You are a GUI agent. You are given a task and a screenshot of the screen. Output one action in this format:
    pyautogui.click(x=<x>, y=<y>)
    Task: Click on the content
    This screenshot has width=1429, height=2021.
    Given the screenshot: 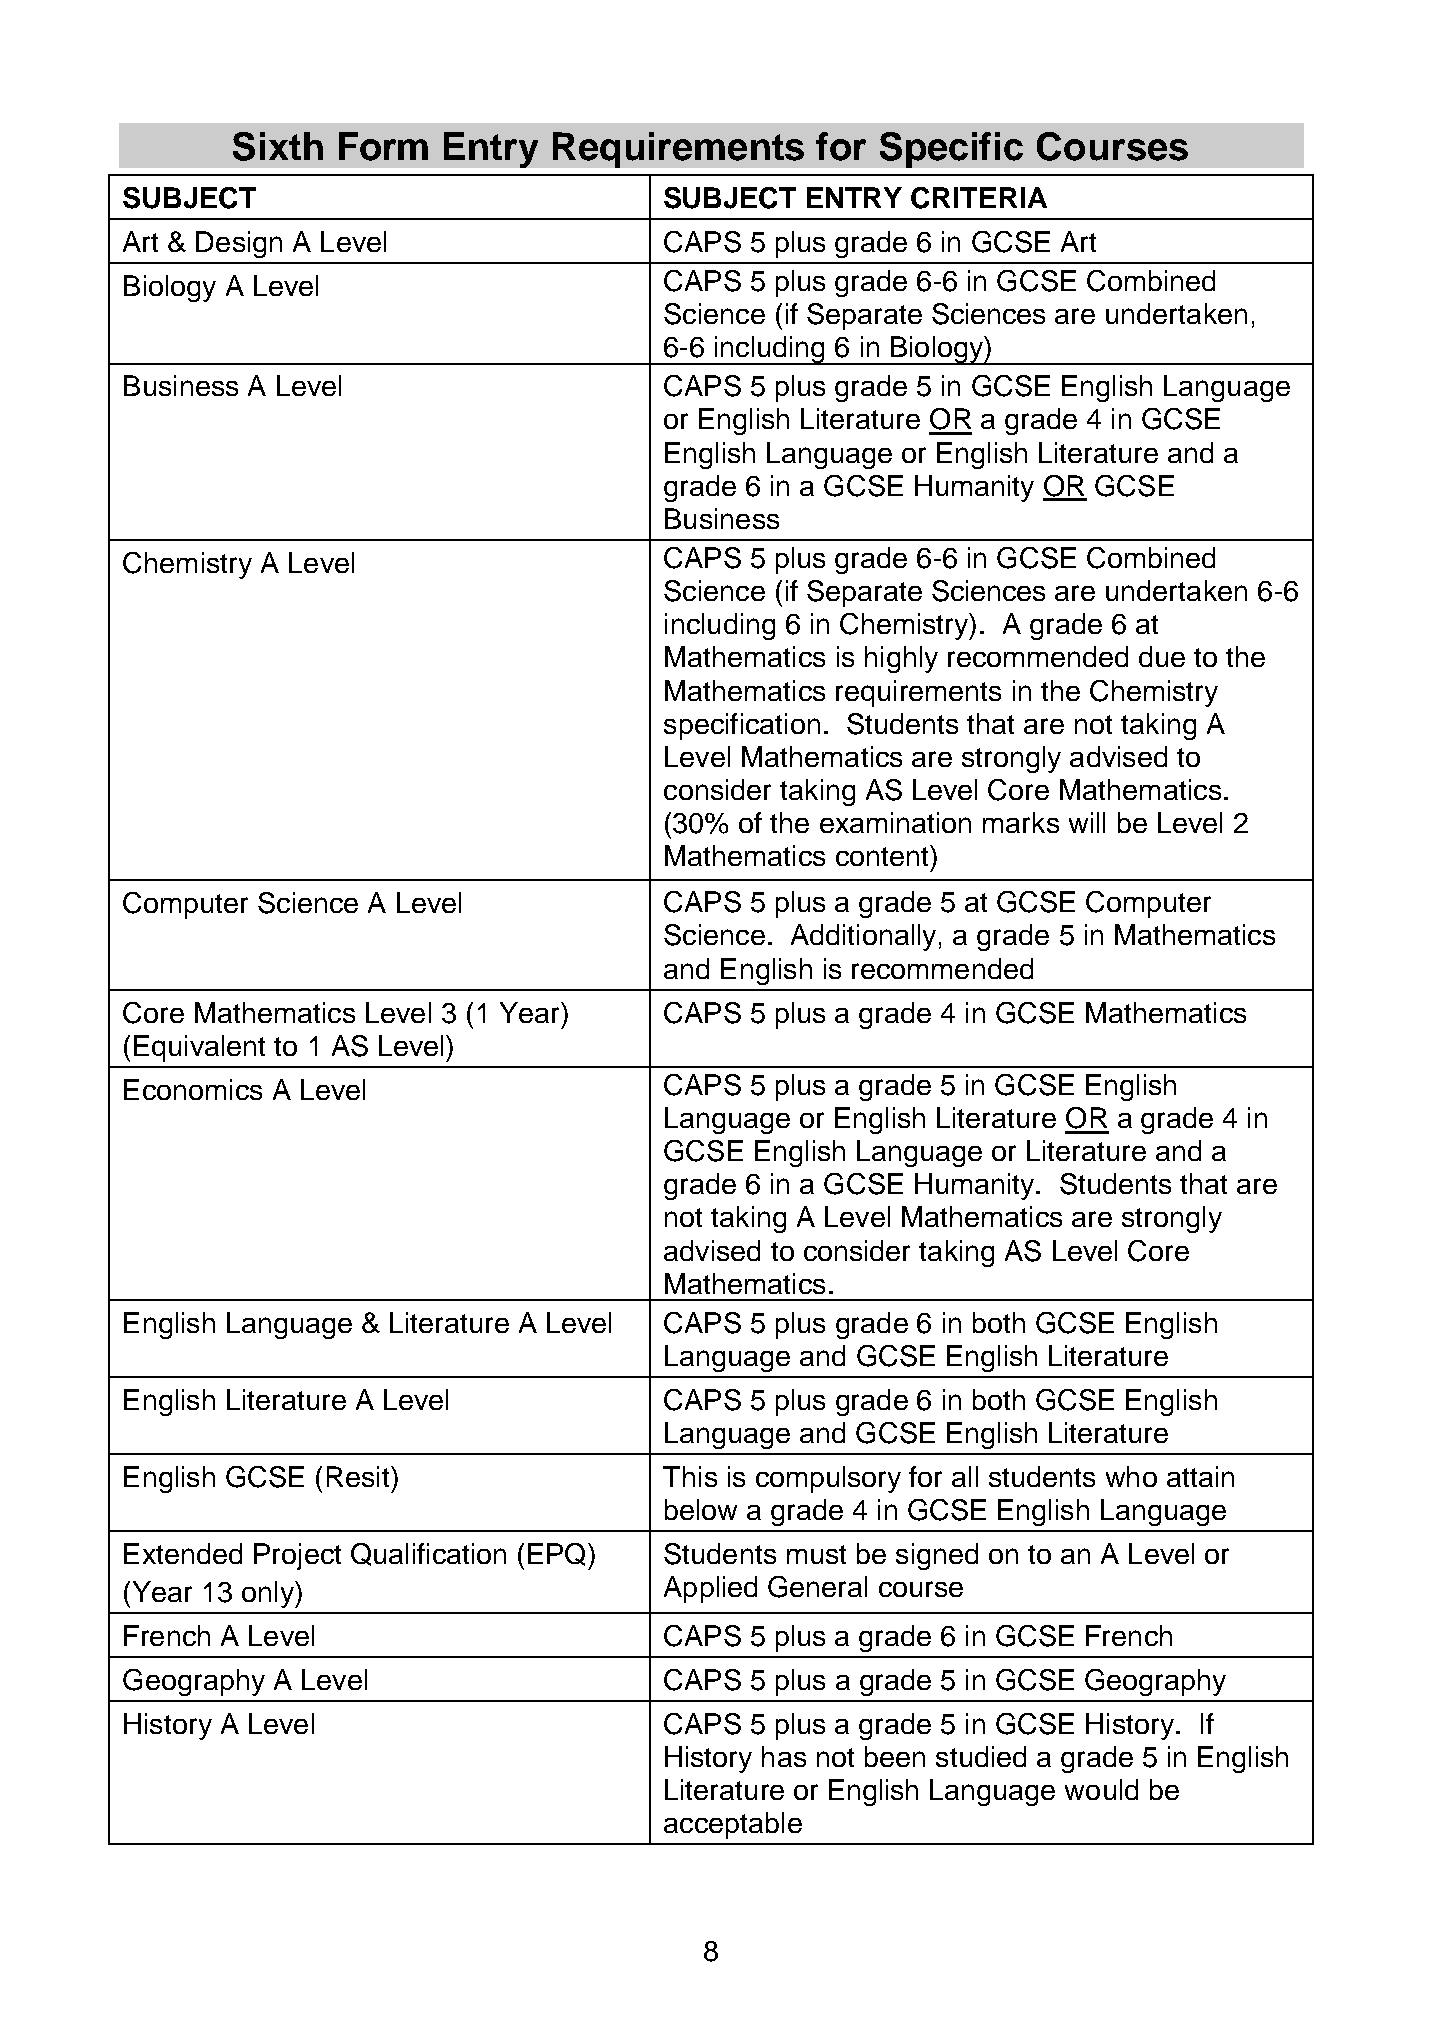 What is the action you would take?
    pyautogui.click(x=883, y=855)
